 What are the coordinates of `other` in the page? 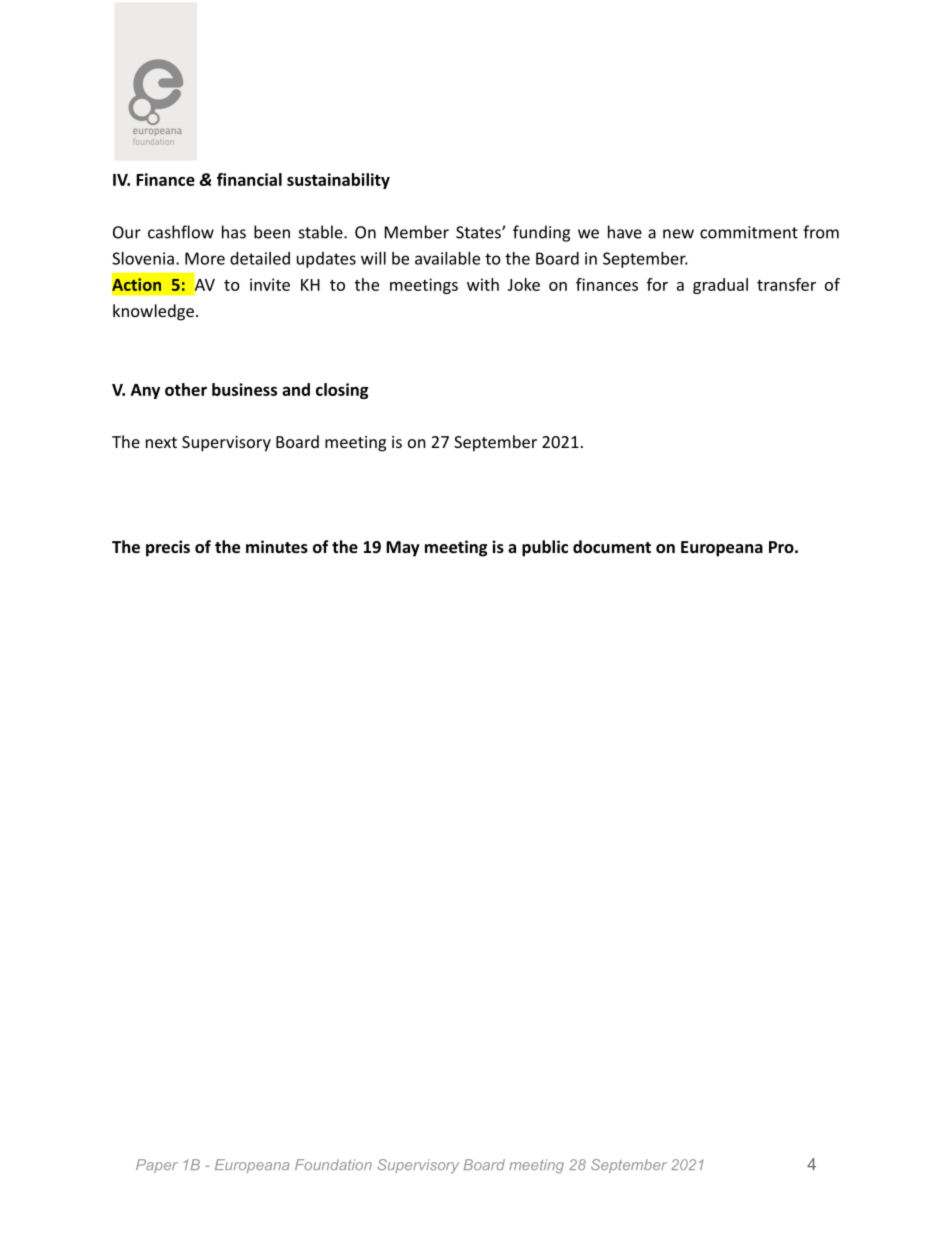 It's located at (186, 389).
